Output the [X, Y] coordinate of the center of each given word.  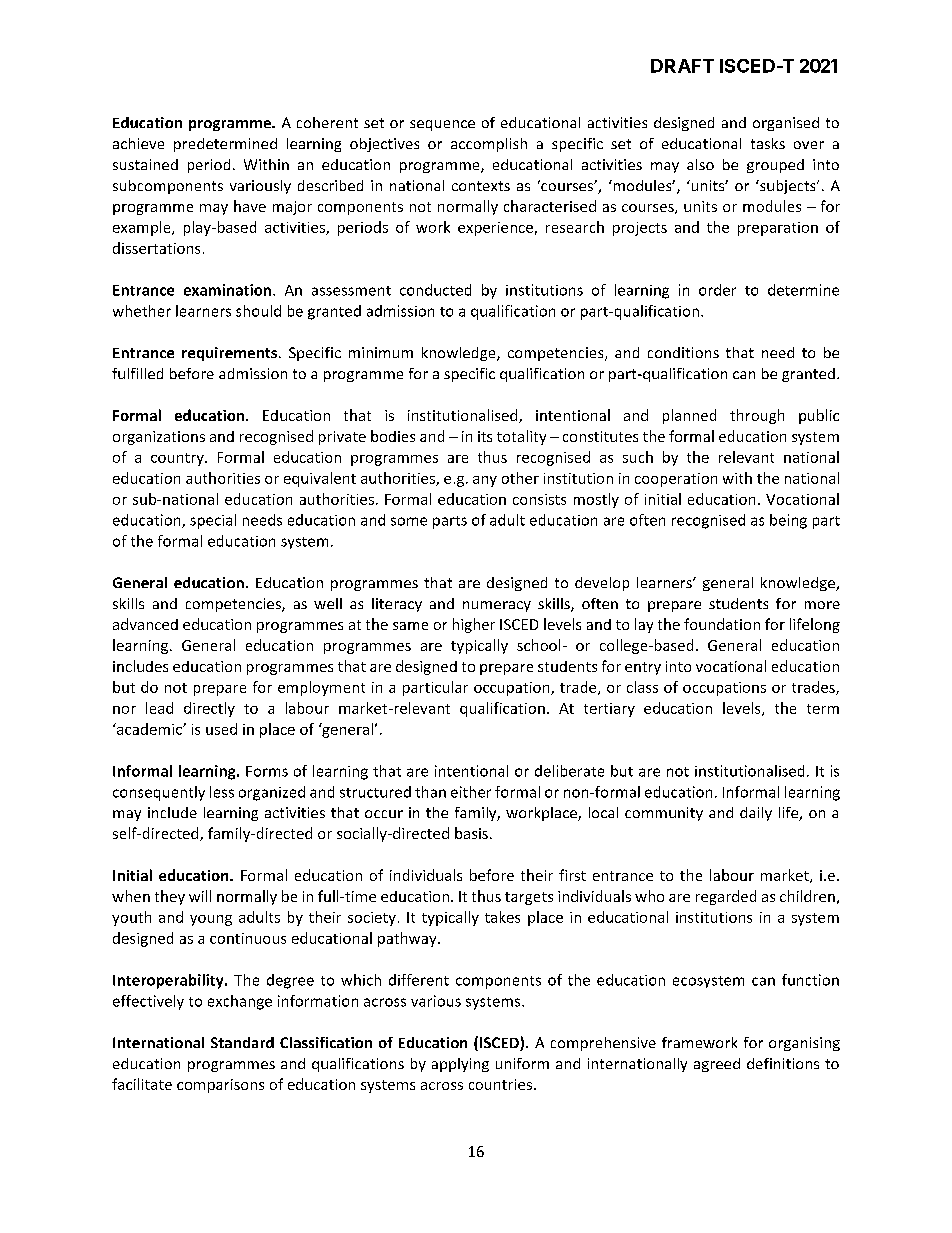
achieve [138, 143]
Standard [242, 1042]
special [213, 521]
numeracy [497, 606]
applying [460, 1065]
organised [786, 124]
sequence [442, 125]
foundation [722, 624]
